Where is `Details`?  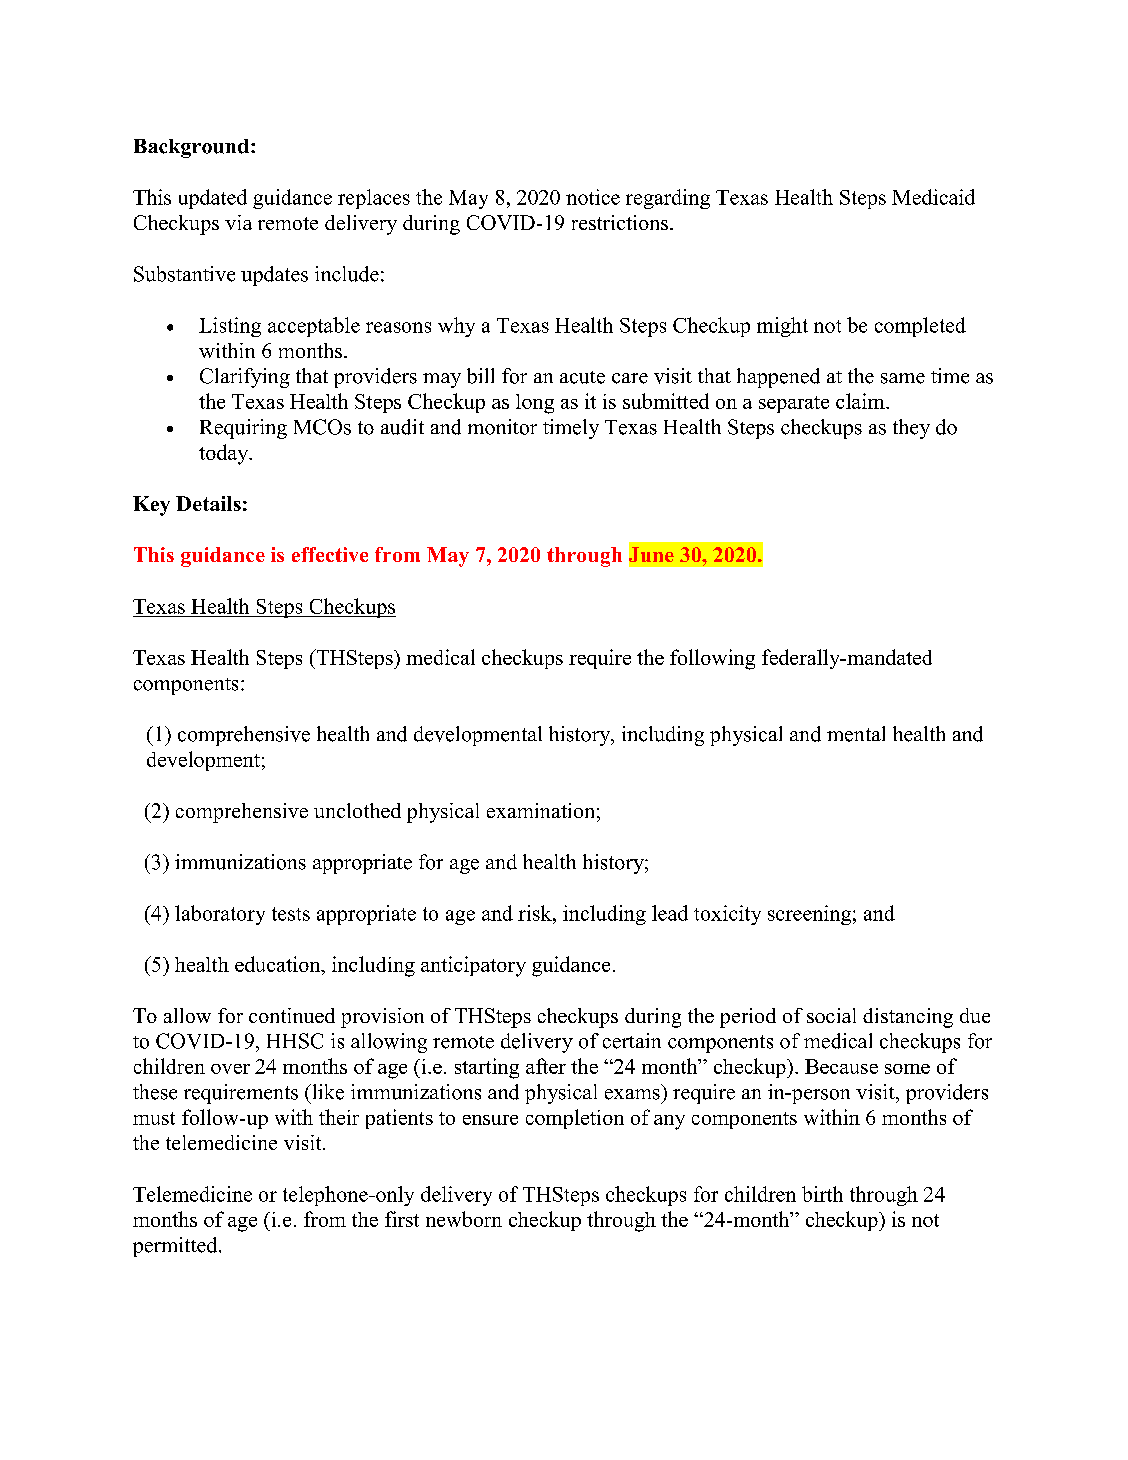
Details is located at coordinates (208, 503).
